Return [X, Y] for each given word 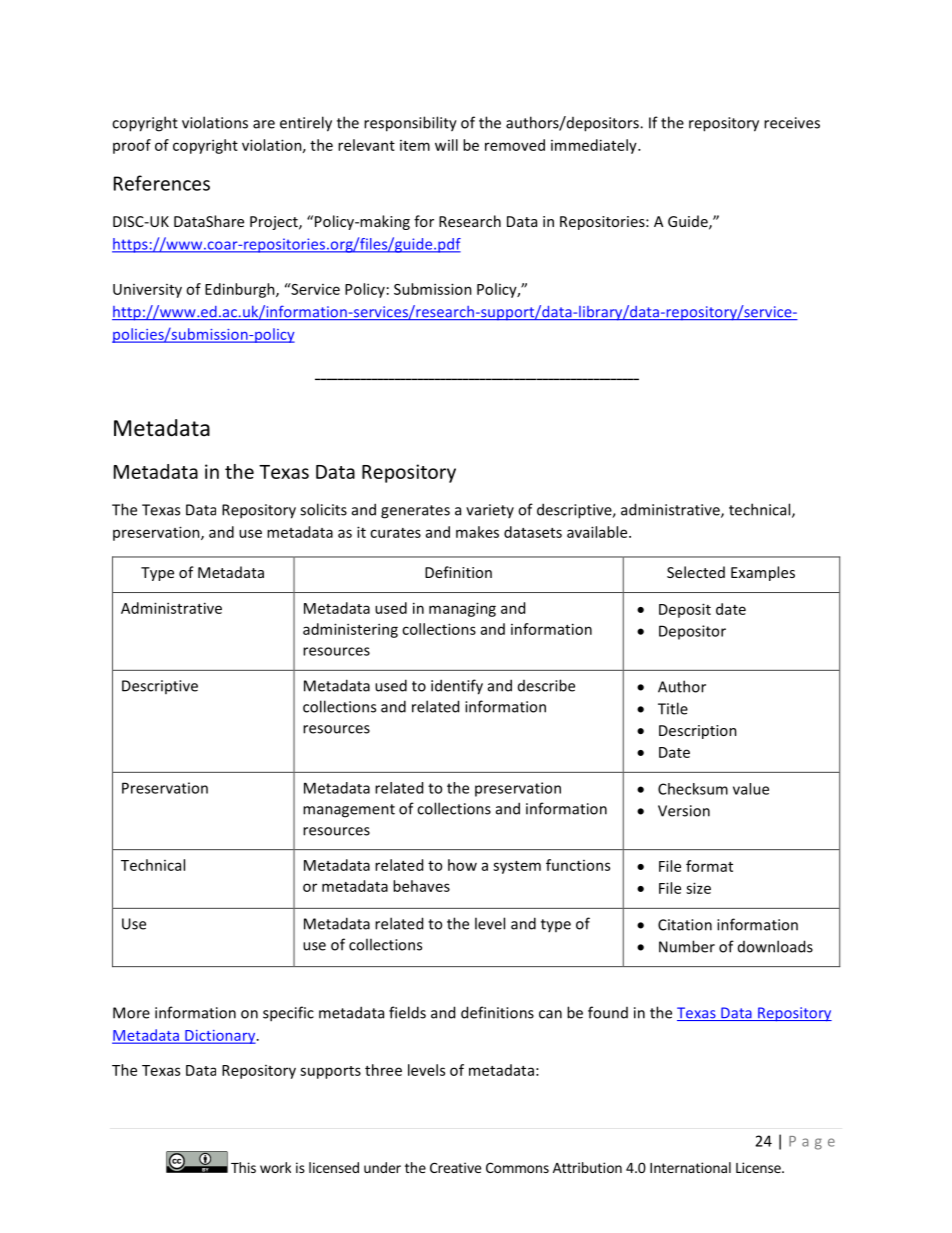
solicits [323, 509]
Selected [696, 572]
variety [490, 511]
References [162, 183]
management [349, 811]
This [243, 1167]
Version [684, 811]
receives [792, 123]
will [446, 145]
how [462, 865]
